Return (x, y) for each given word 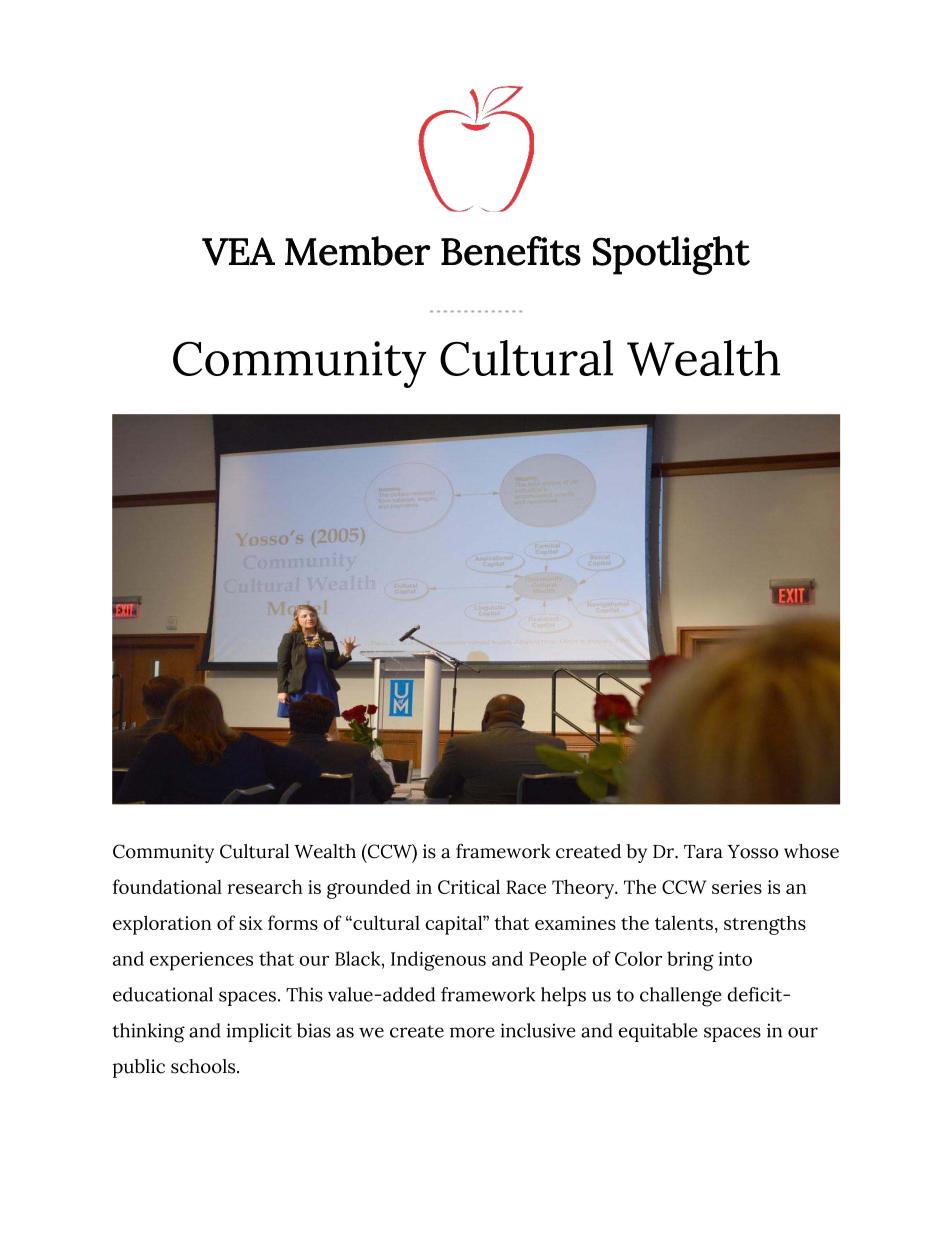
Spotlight (671, 255)
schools (204, 1066)
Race (526, 887)
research (265, 886)
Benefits (511, 251)
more (472, 1032)
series (737, 887)
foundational (167, 886)
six (251, 923)
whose (811, 851)
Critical (469, 886)
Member (358, 251)
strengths (765, 925)
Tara (703, 852)
